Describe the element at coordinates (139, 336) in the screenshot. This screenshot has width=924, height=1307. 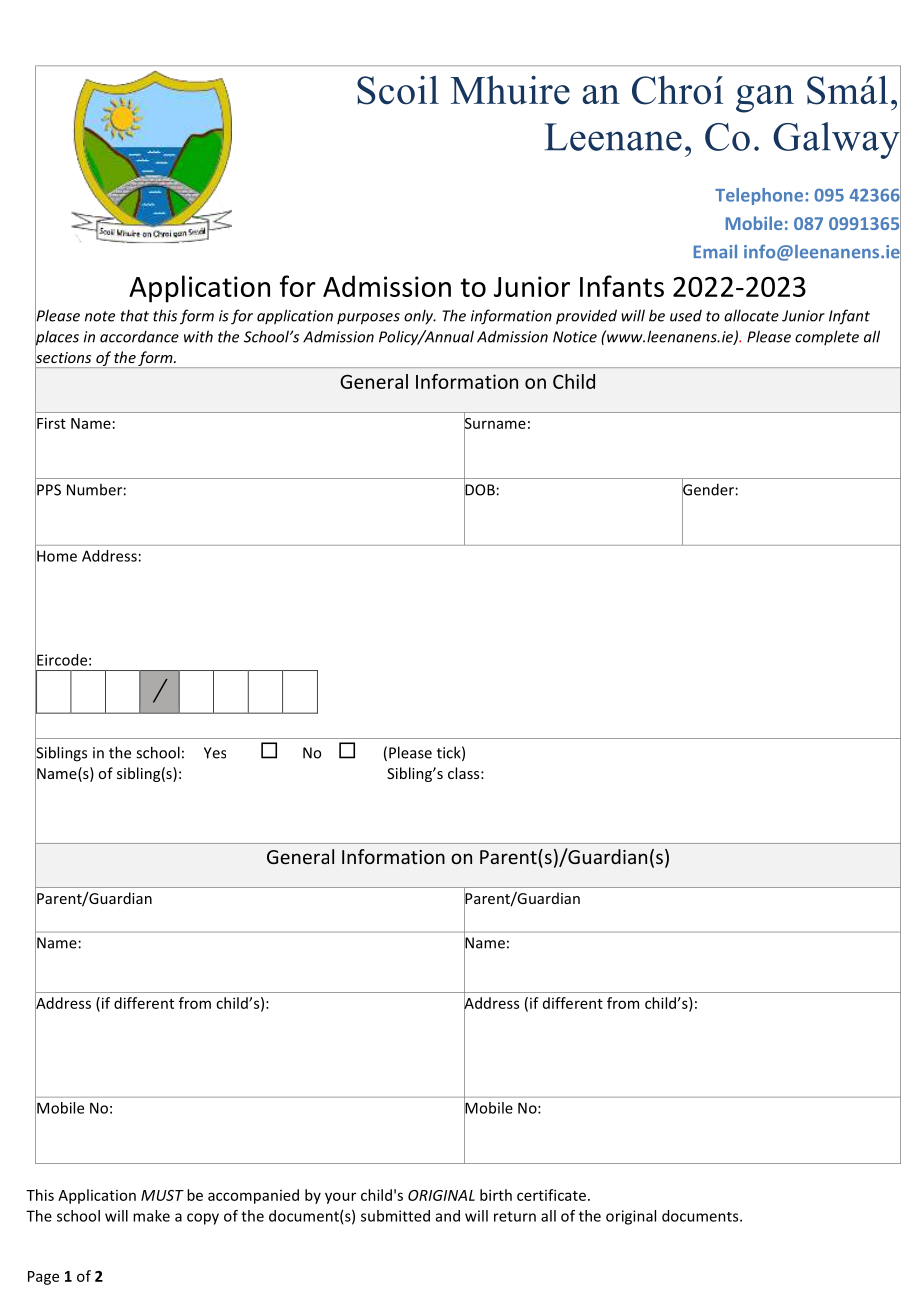
I see `accordance` at that location.
